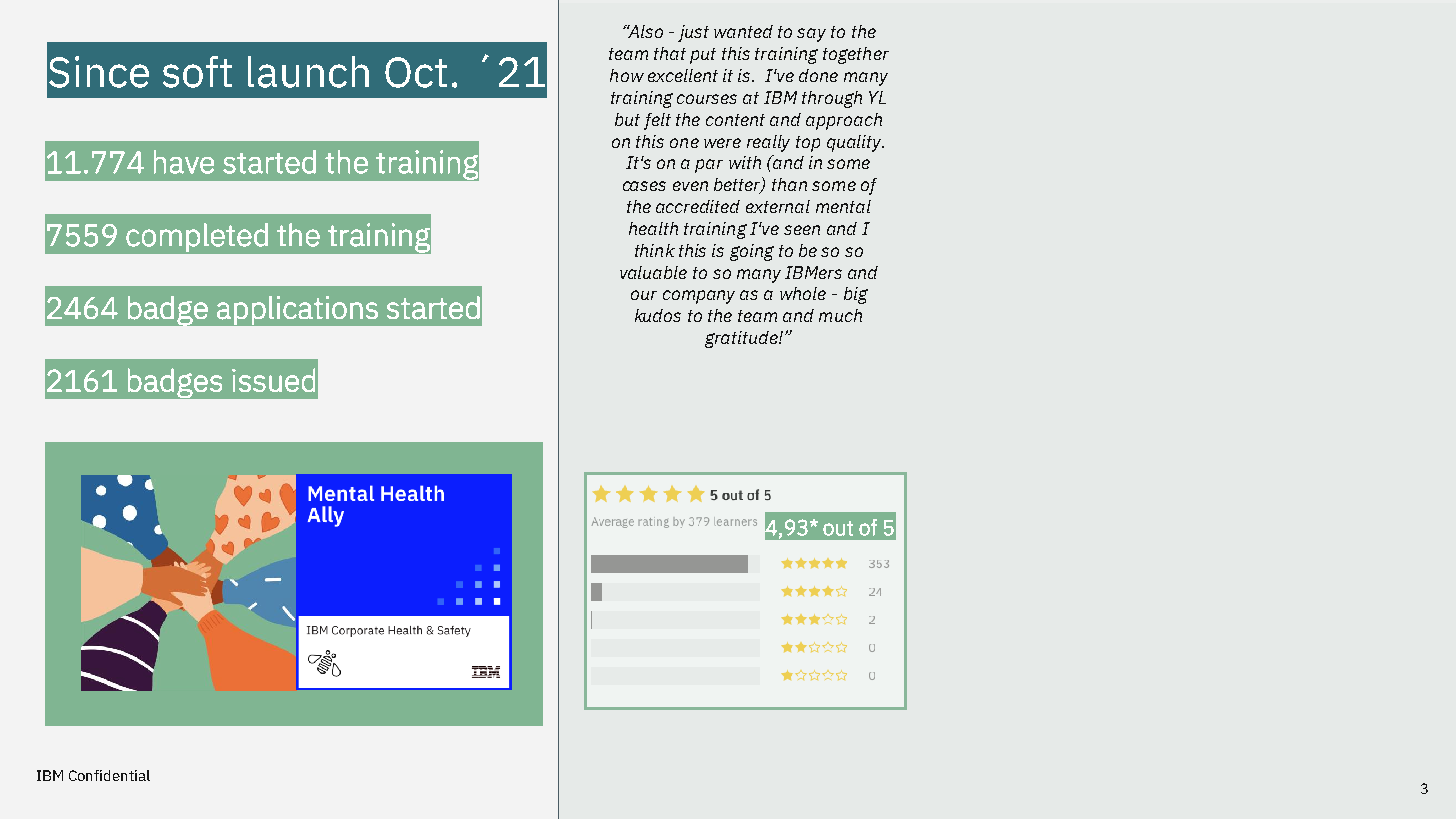  I want to click on Confidential, so click(109, 775).
